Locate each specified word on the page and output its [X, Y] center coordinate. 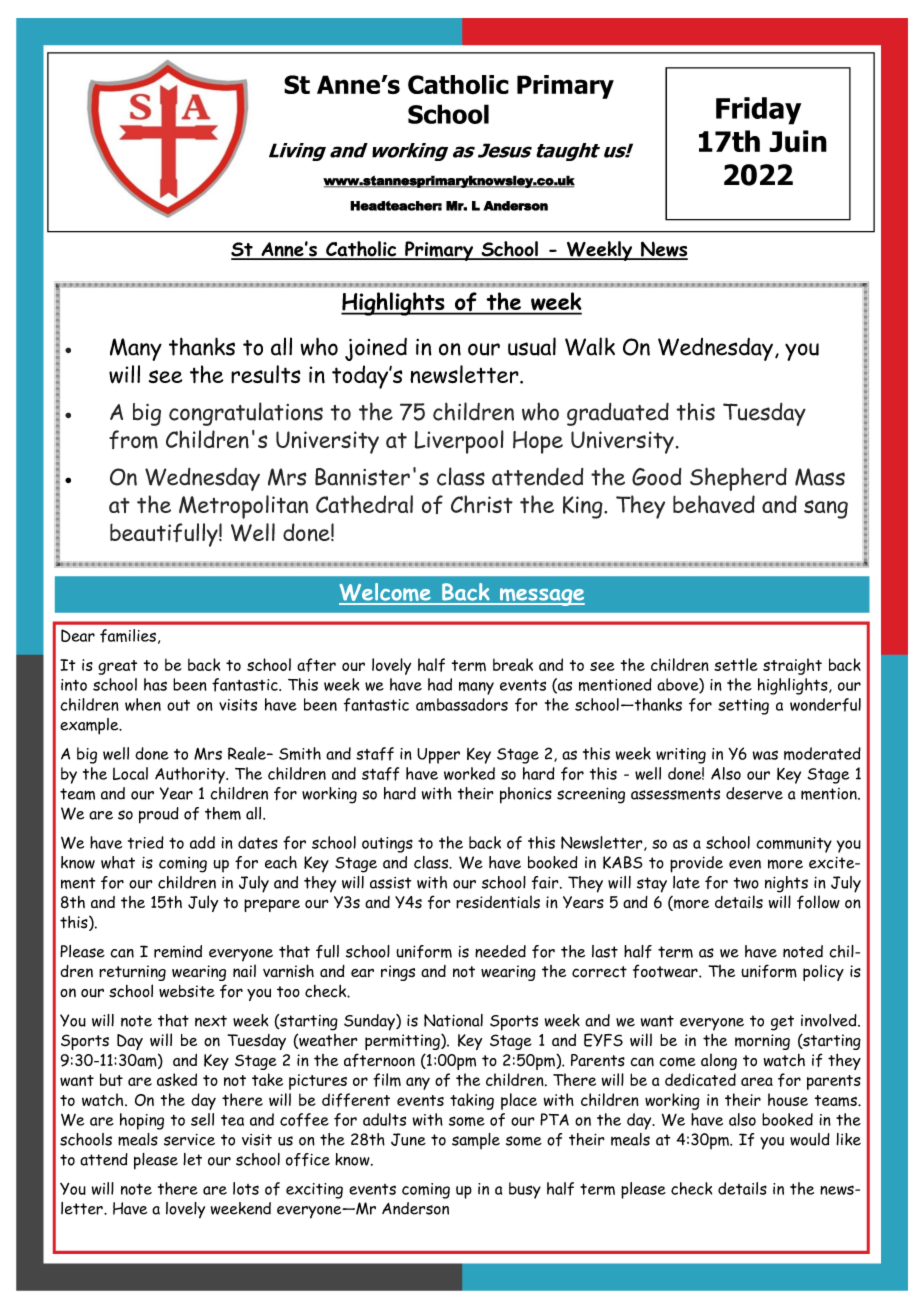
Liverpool [459, 442]
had [440, 684]
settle [736, 664]
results [265, 374]
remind [178, 951]
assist [390, 883]
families [128, 636]
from [133, 439]
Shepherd [738, 479]
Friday [758, 111]
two [746, 883]
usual [532, 346]
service [189, 1140]
